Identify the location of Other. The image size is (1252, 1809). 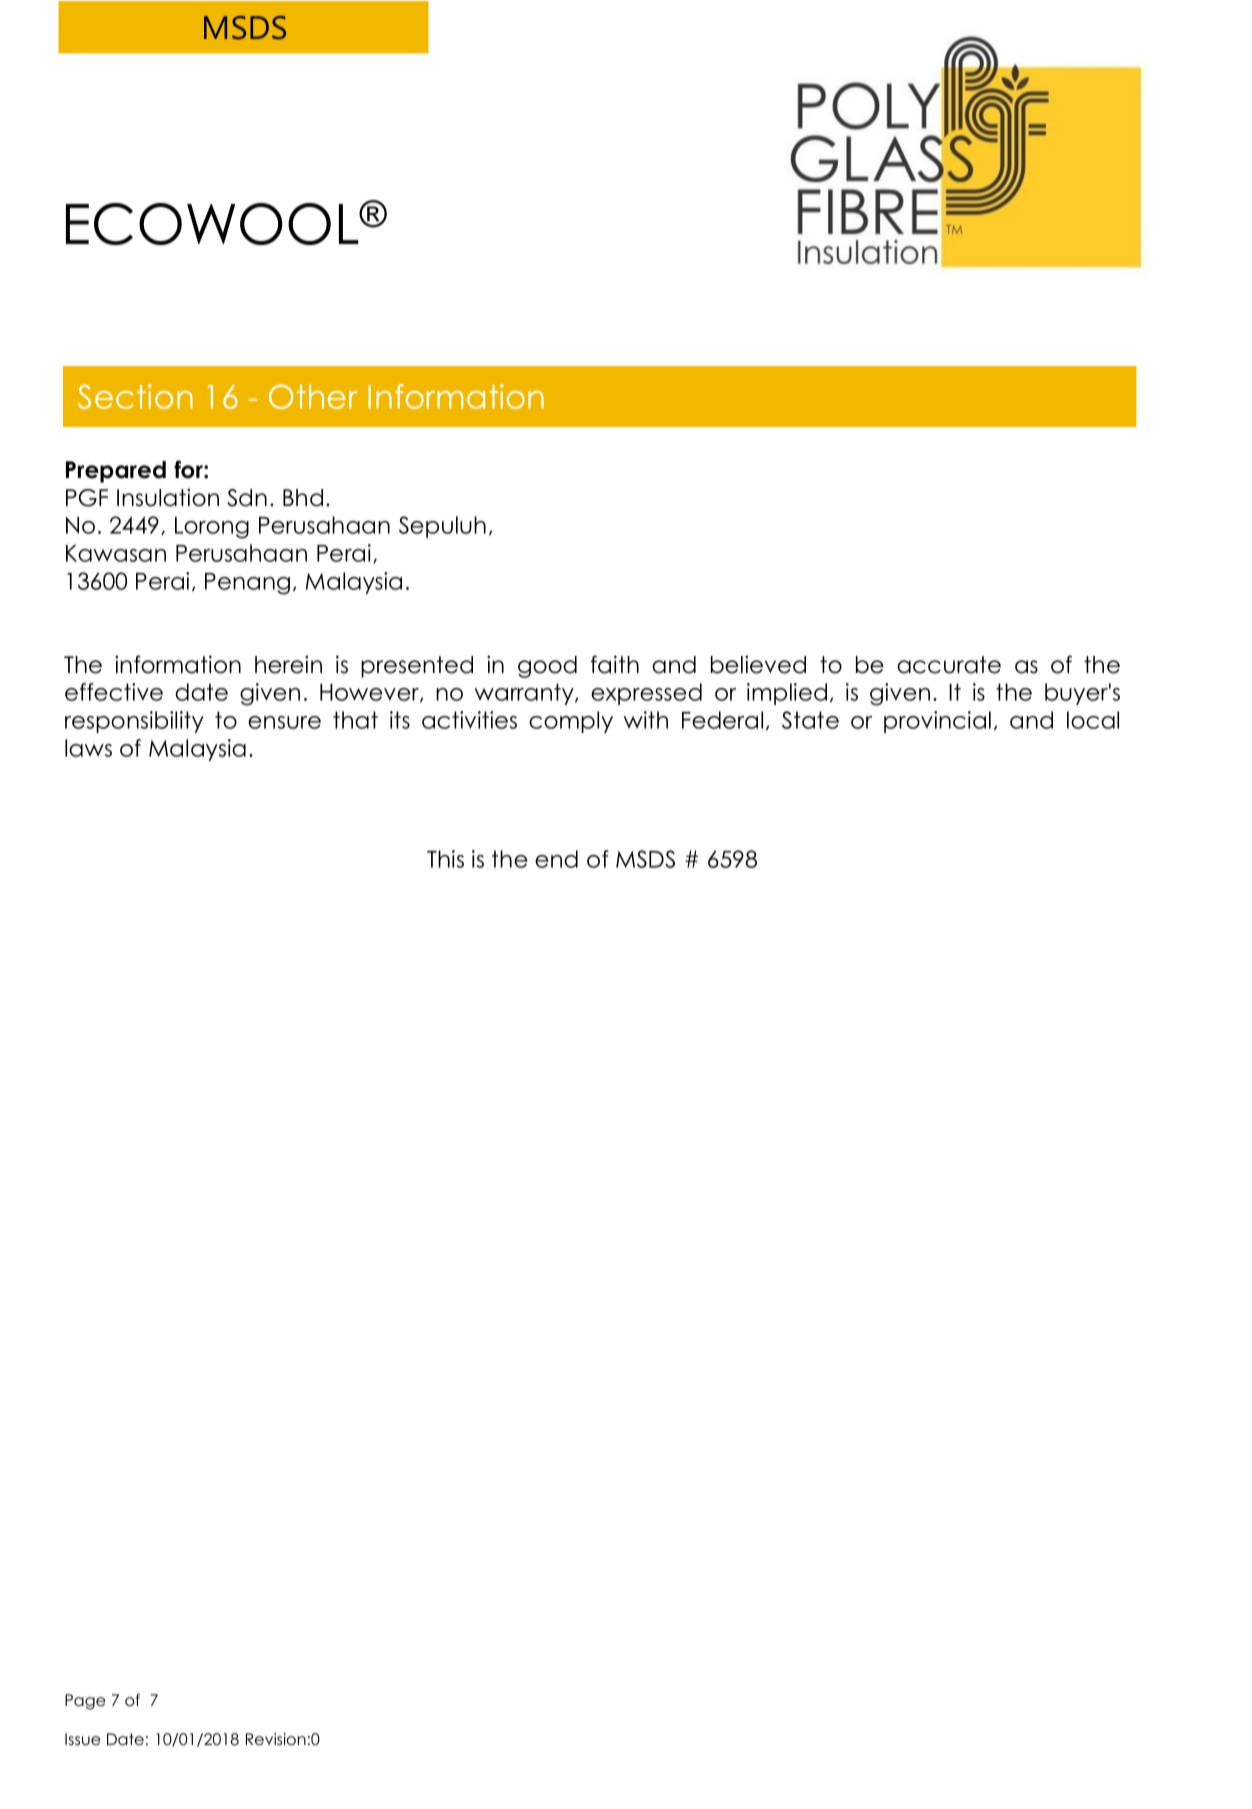
(313, 396).
